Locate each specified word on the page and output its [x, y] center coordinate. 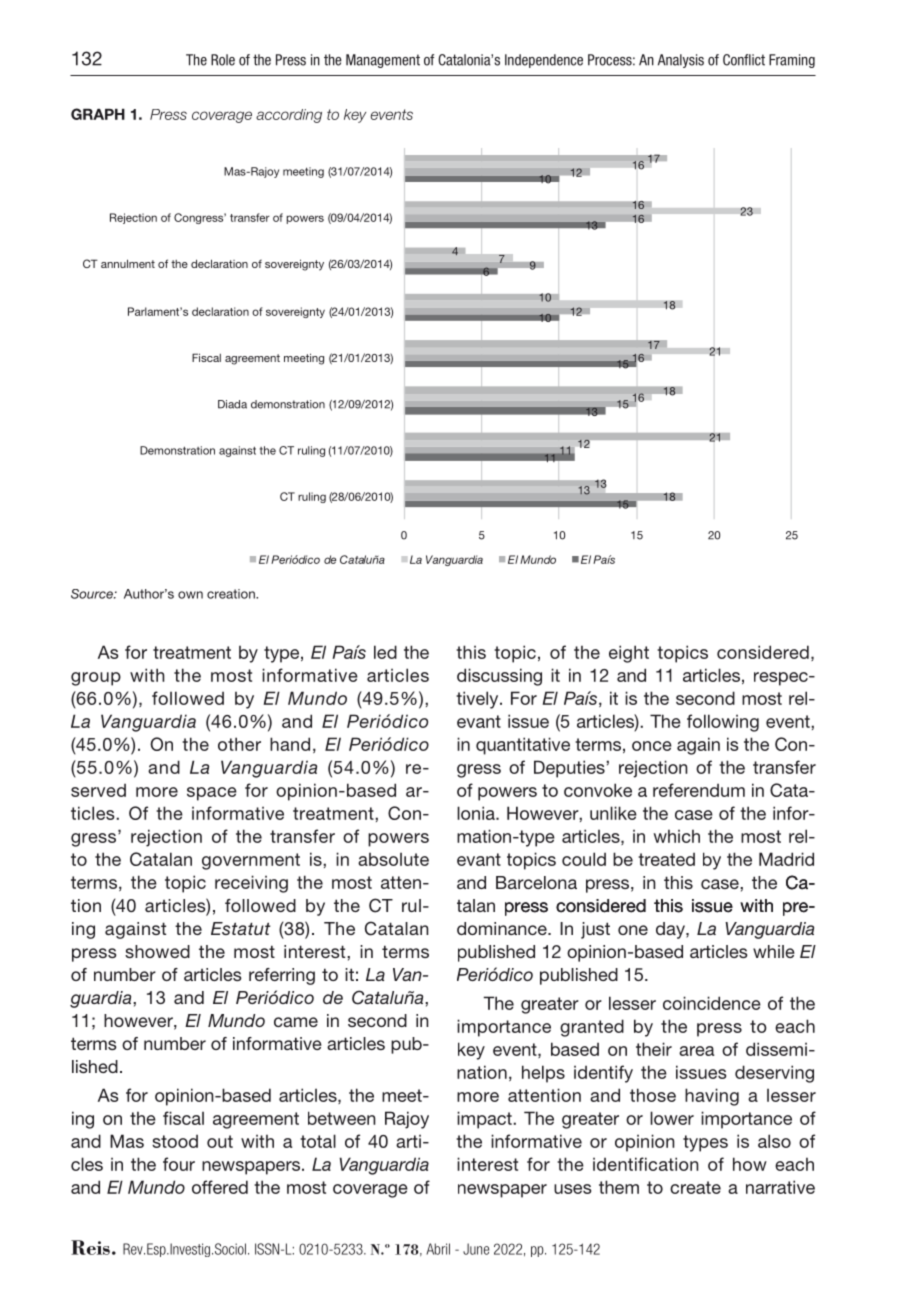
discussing [499, 677]
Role [223, 60]
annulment [128, 263]
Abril [438, 1249]
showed [157, 951]
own [190, 595]
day [671, 930]
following [723, 723]
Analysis [681, 61]
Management [383, 61]
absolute [393, 859]
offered [220, 1187]
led [385, 652]
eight [629, 654]
